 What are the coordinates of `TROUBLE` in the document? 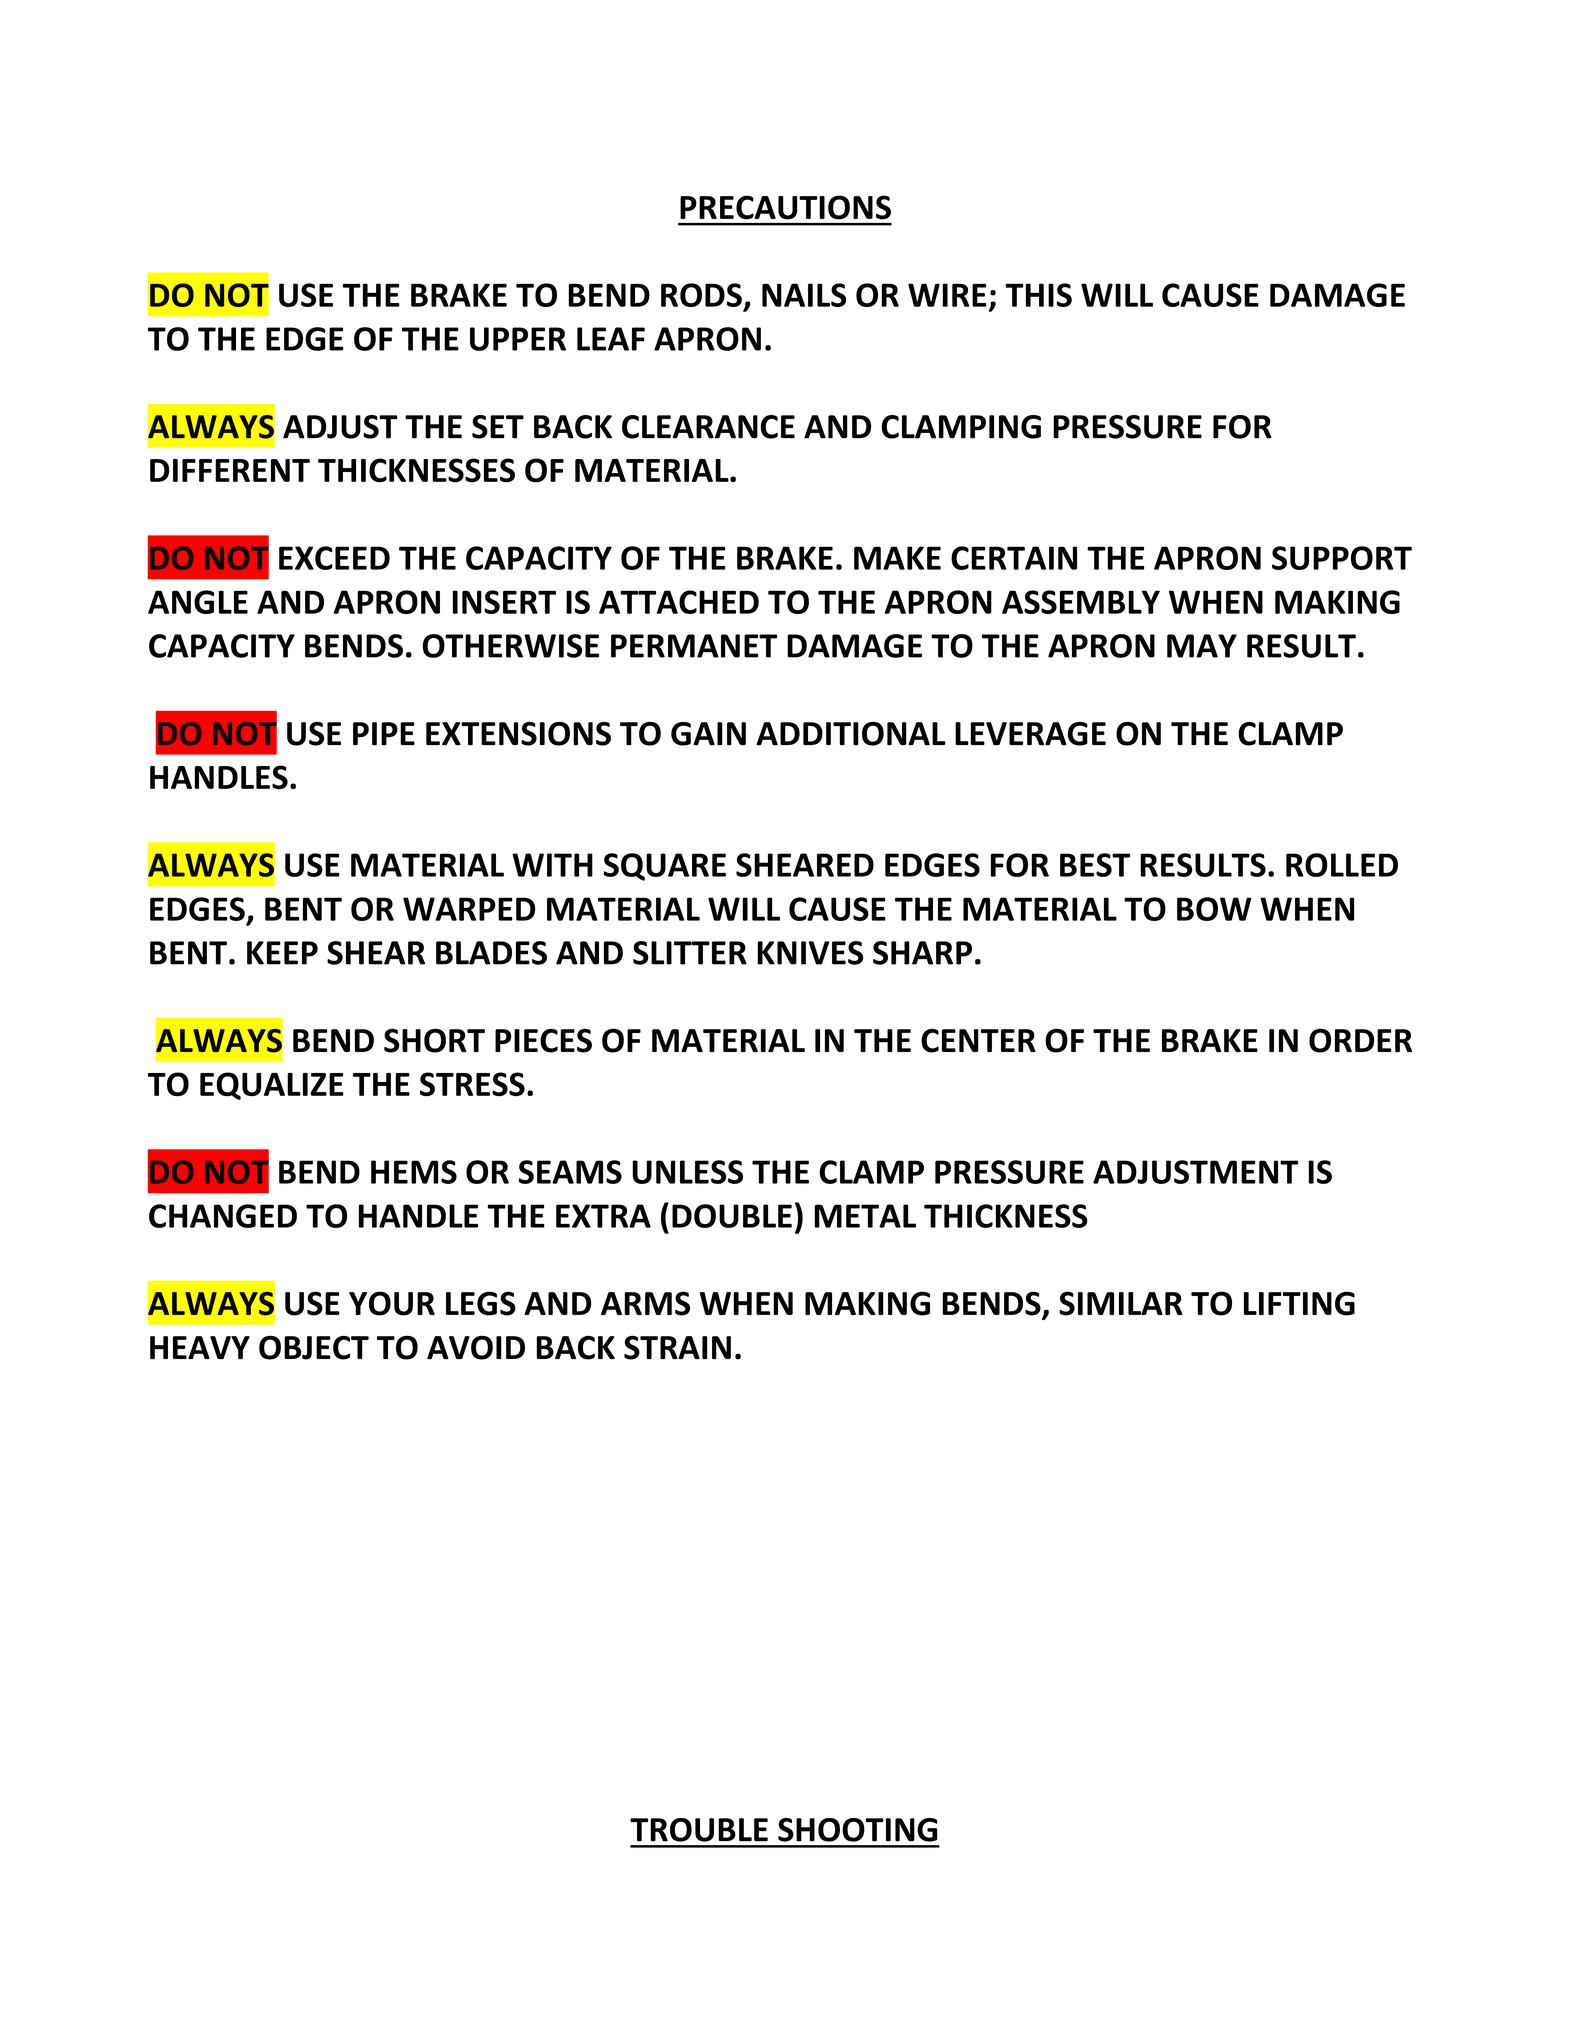 It's located at (699, 1830).
